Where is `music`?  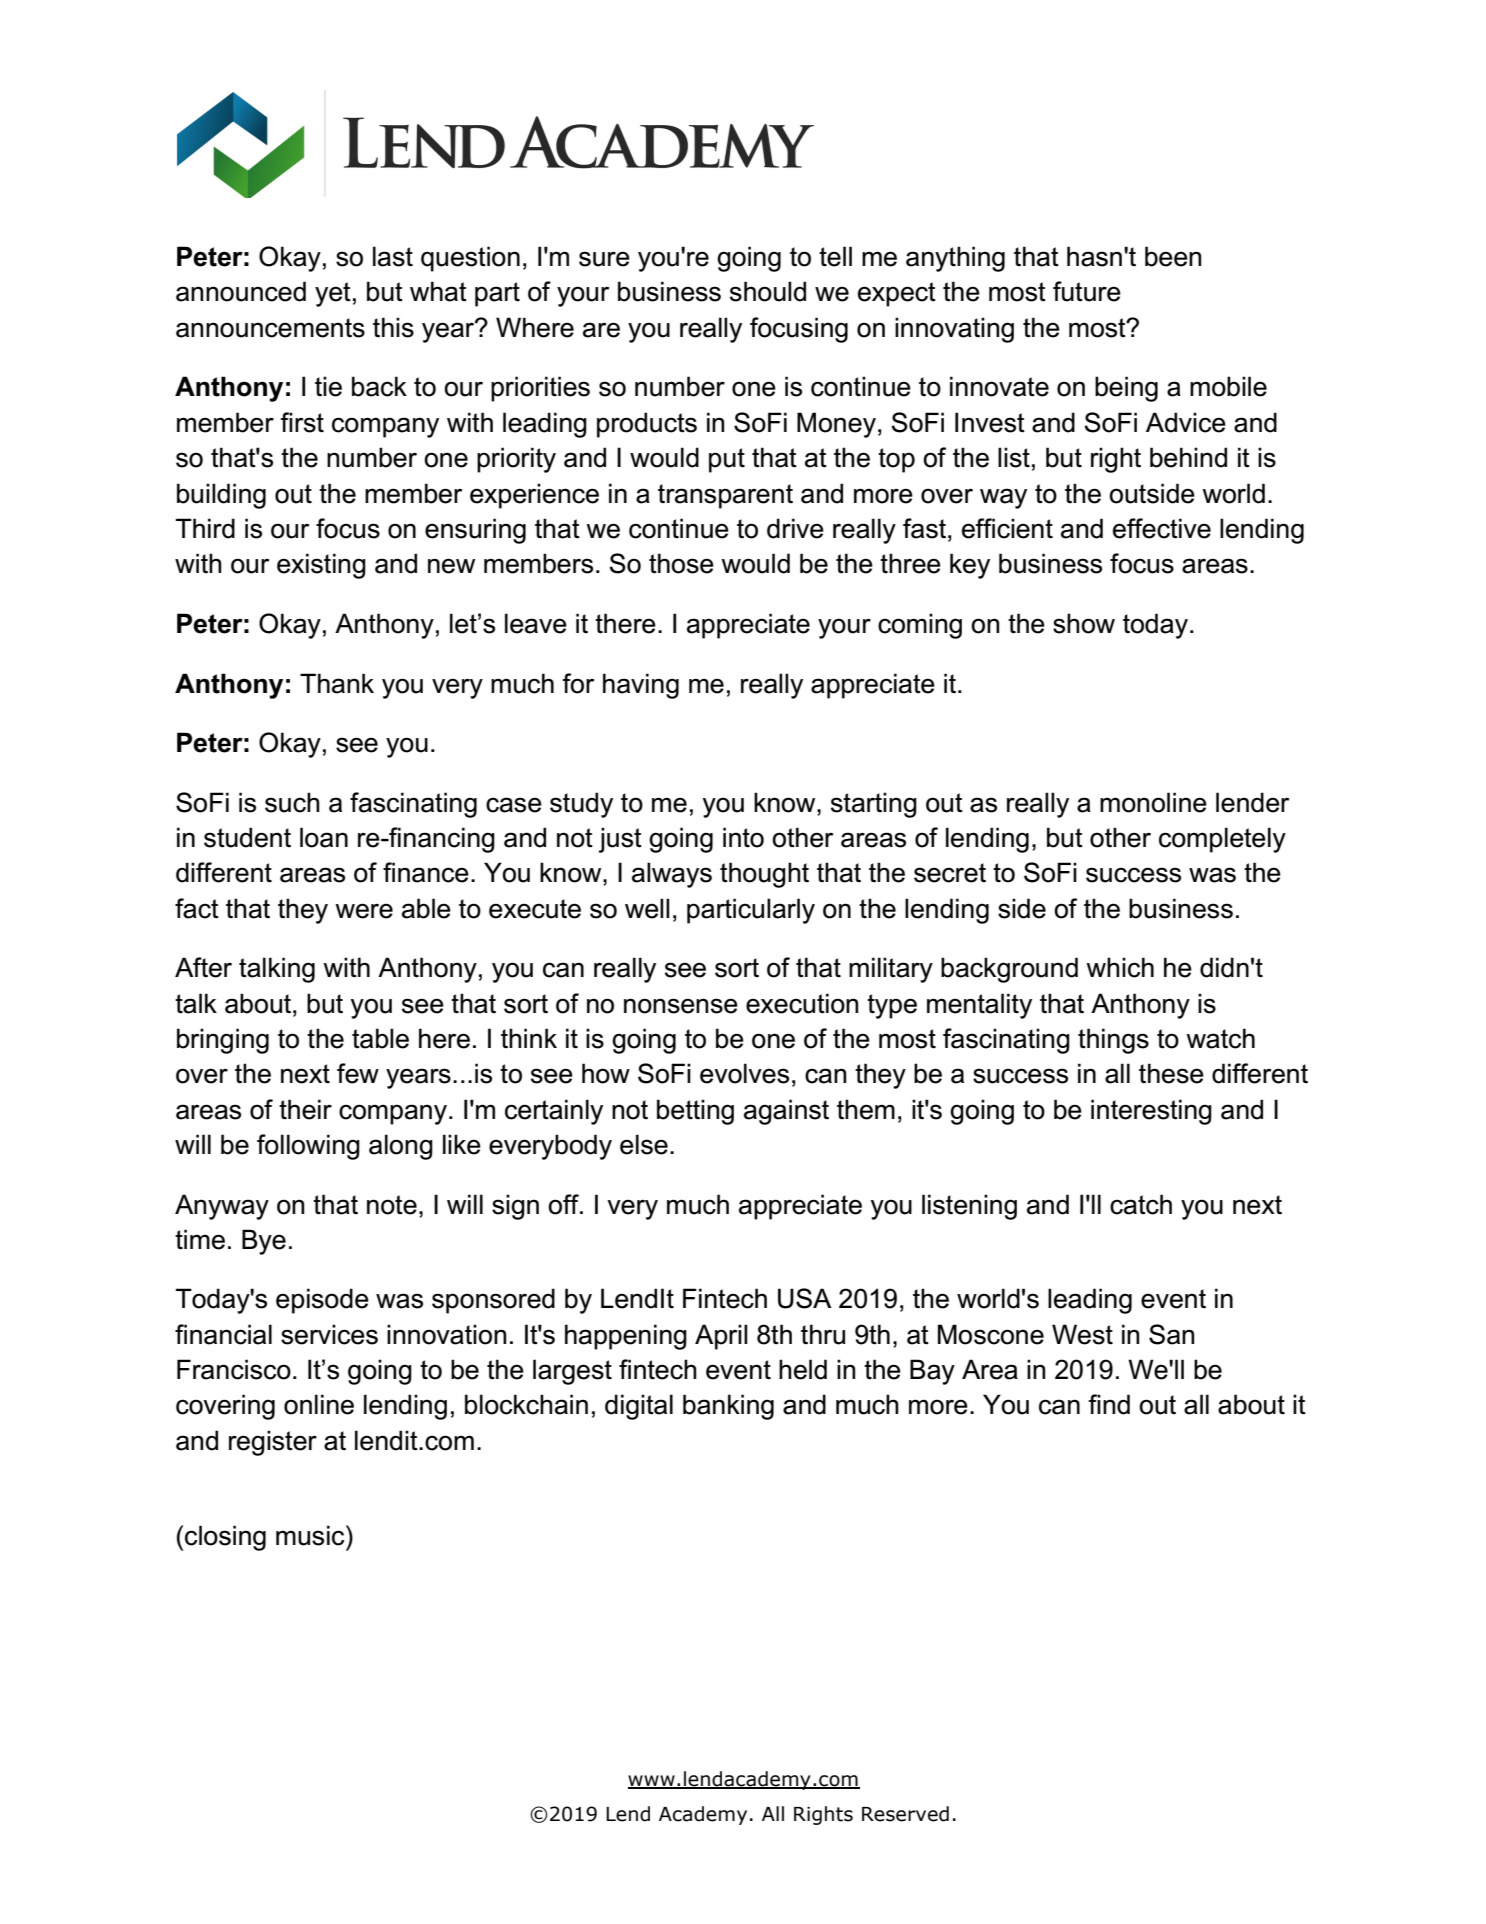 music is located at coordinates (311, 1535).
